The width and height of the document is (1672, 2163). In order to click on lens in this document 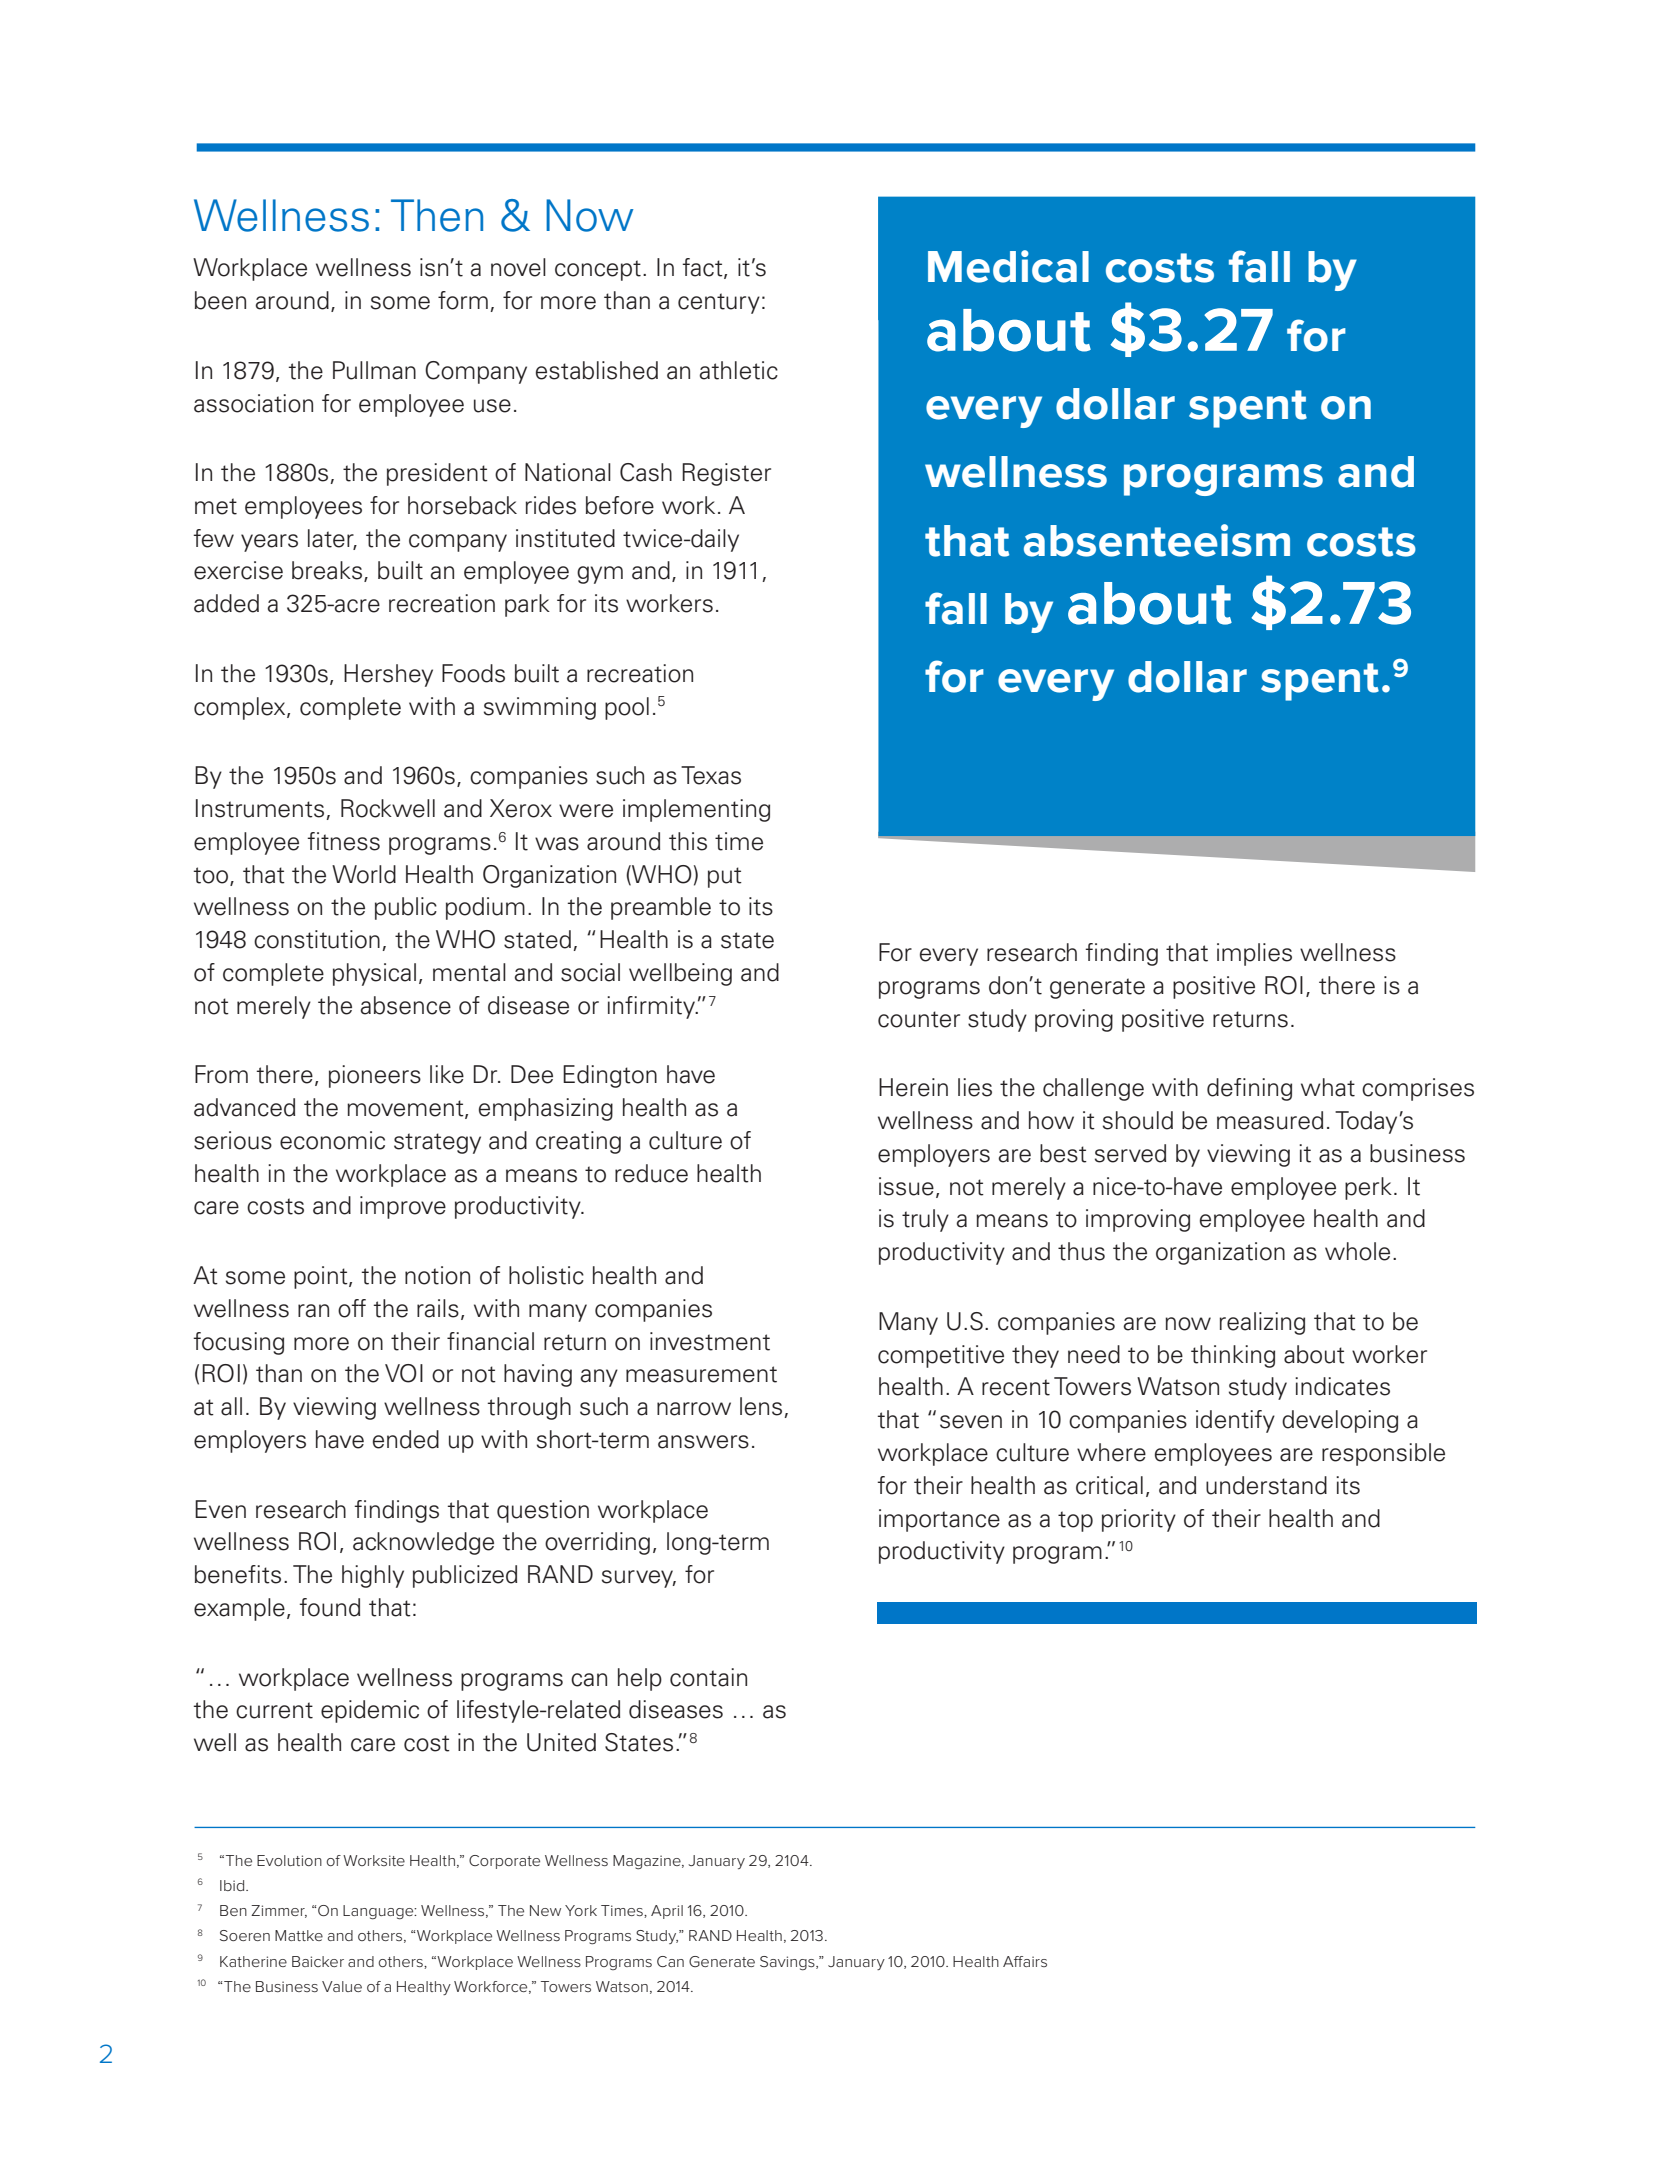, I will do `click(762, 1407)`.
